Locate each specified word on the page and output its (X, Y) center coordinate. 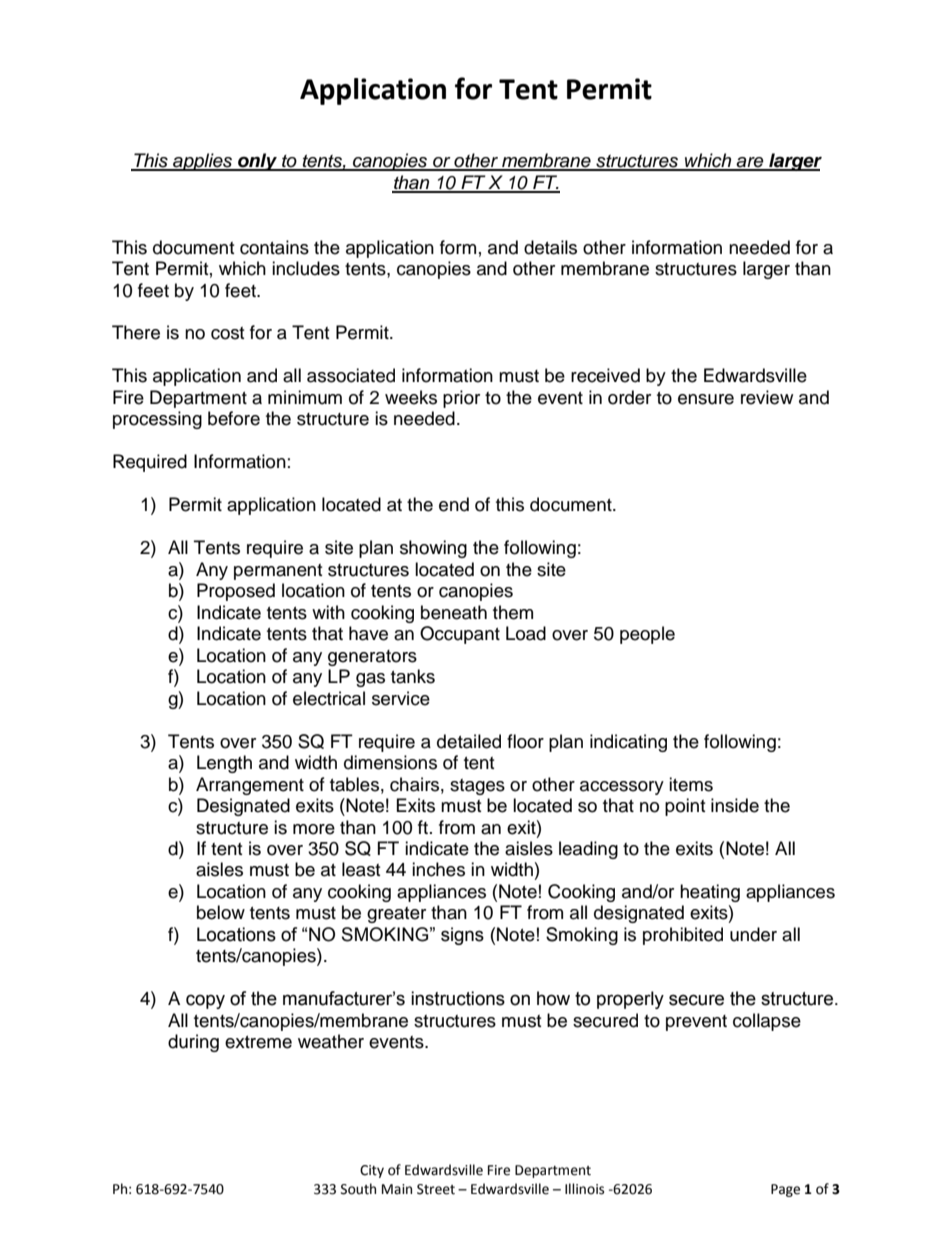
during (193, 1043)
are (750, 163)
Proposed (236, 592)
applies (203, 162)
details (550, 247)
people (647, 635)
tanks (413, 676)
